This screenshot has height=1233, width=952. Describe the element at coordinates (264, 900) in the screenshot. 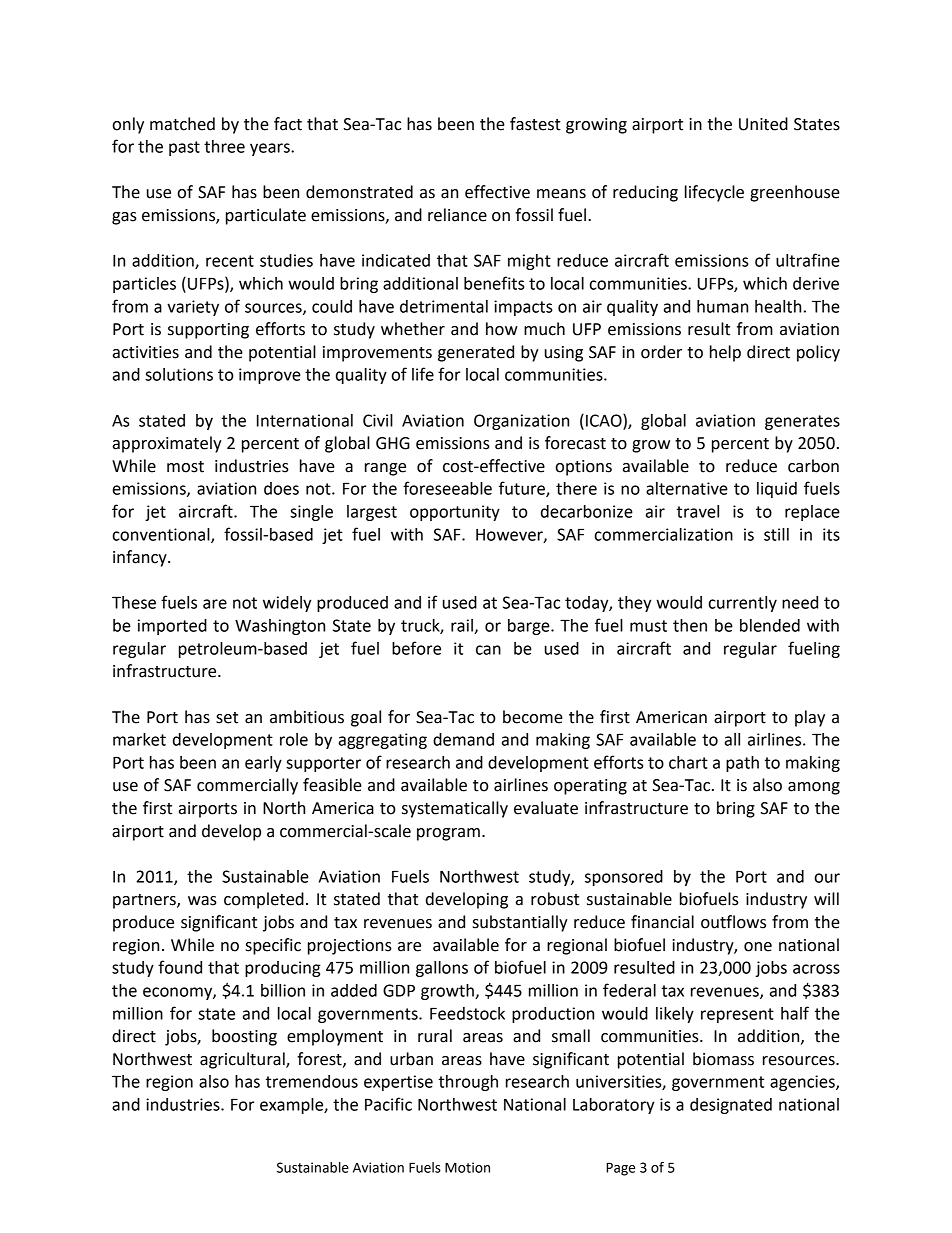

I see `completed` at that location.
